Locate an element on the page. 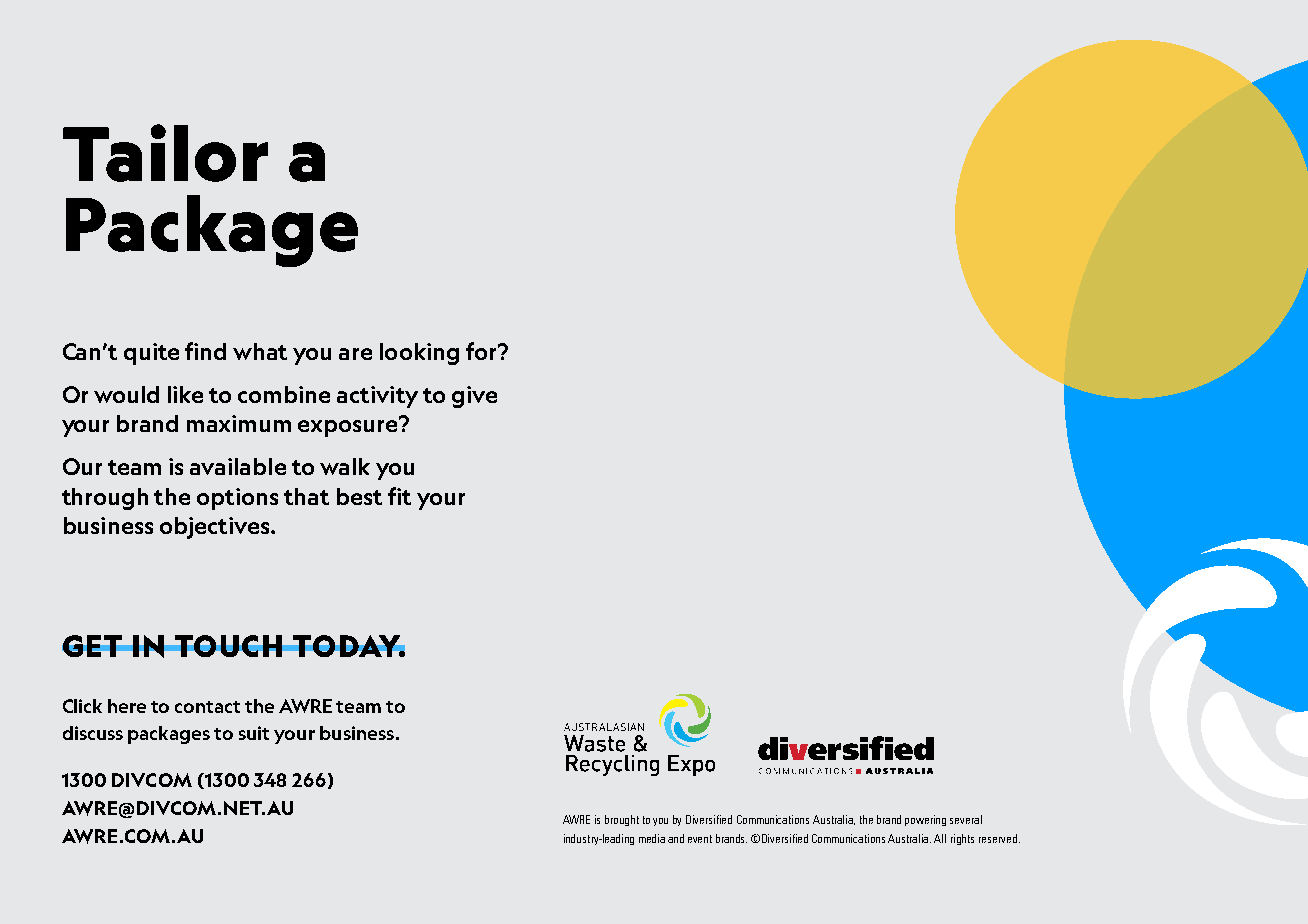 Image resolution: width=1308 pixels, height=924 pixels. fit is located at coordinates (399, 496).
